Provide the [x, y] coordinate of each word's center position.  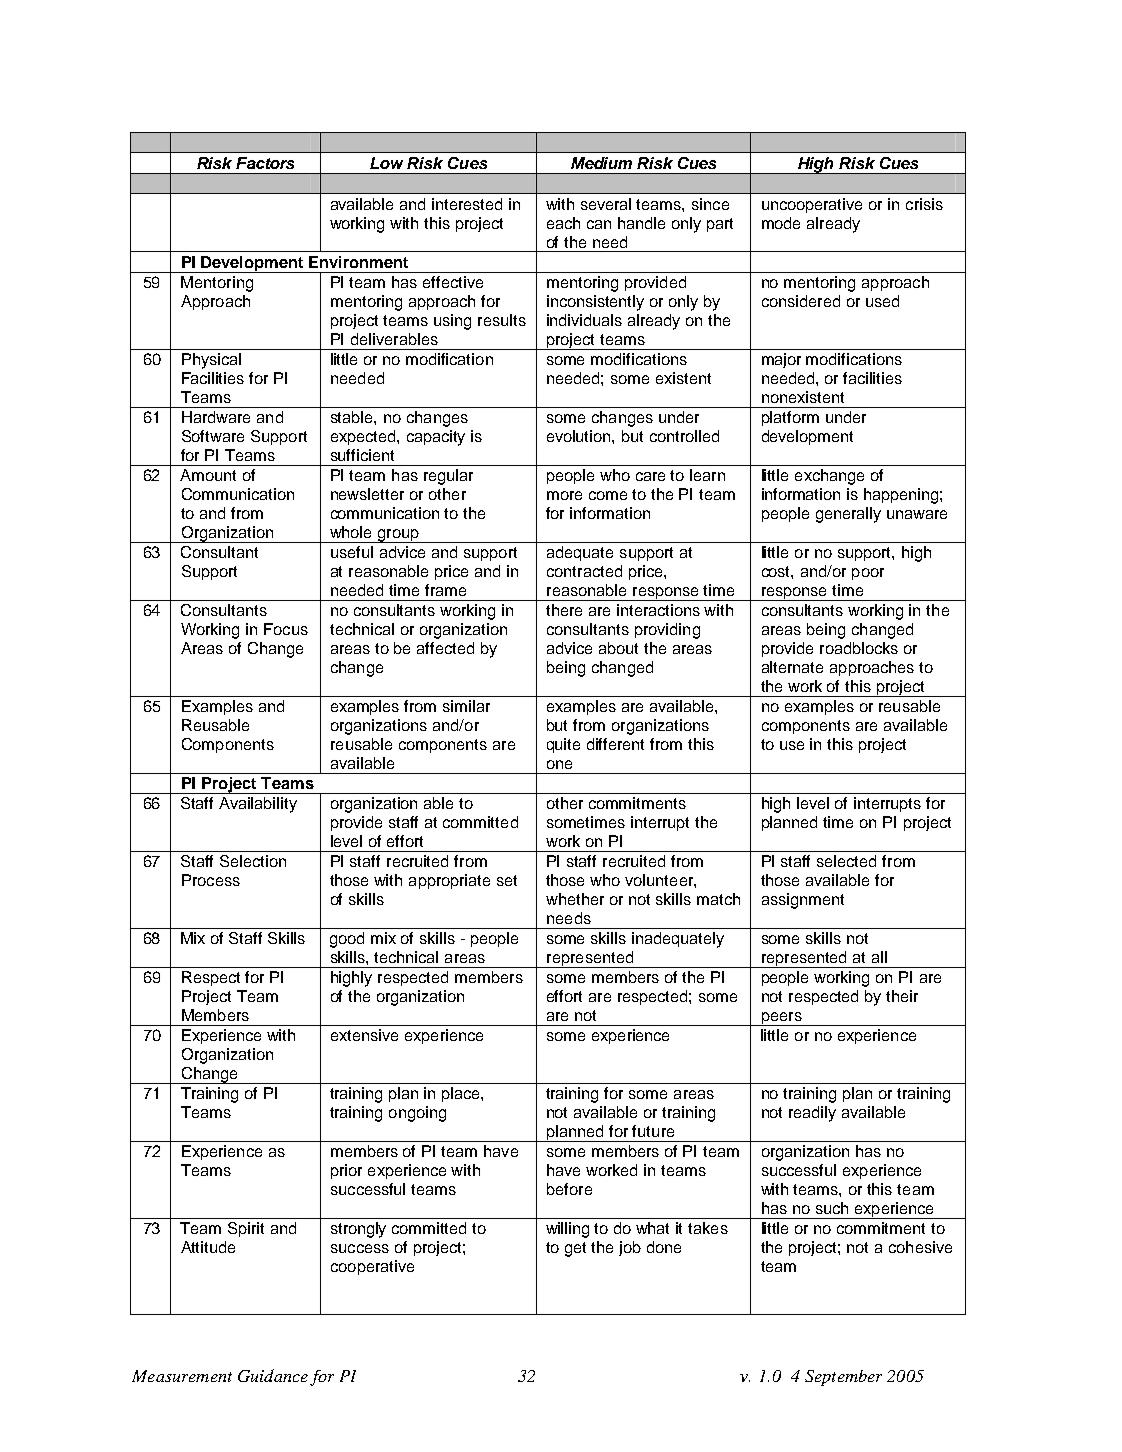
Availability [258, 805]
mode [781, 223]
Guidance [273, 1375]
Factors [265, 163]
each [563, 223]
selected [846, 861]
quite [563, 745]
